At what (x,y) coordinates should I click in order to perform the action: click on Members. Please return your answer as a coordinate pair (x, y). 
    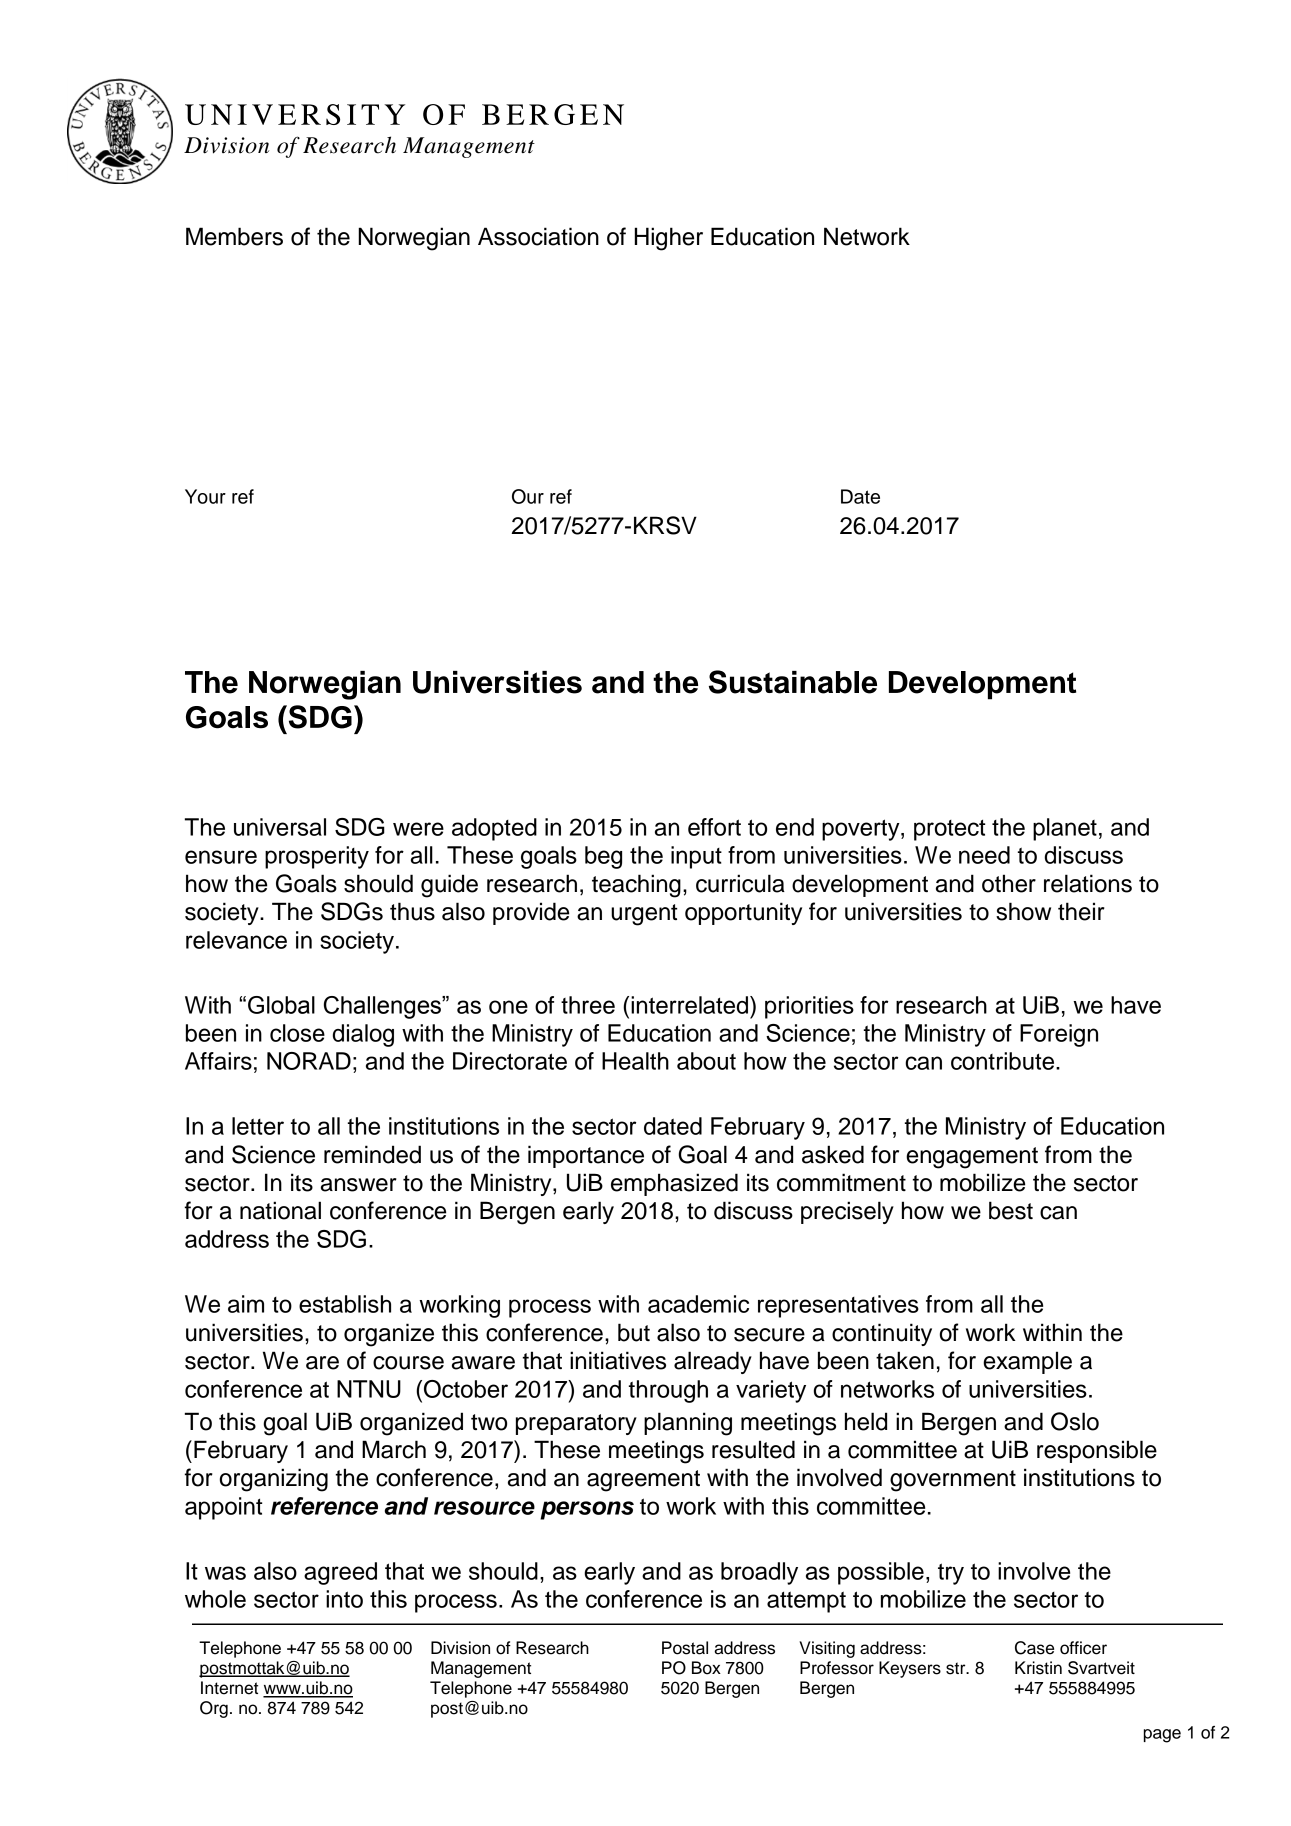
    Looking at the image, I should click on (234, 236).
